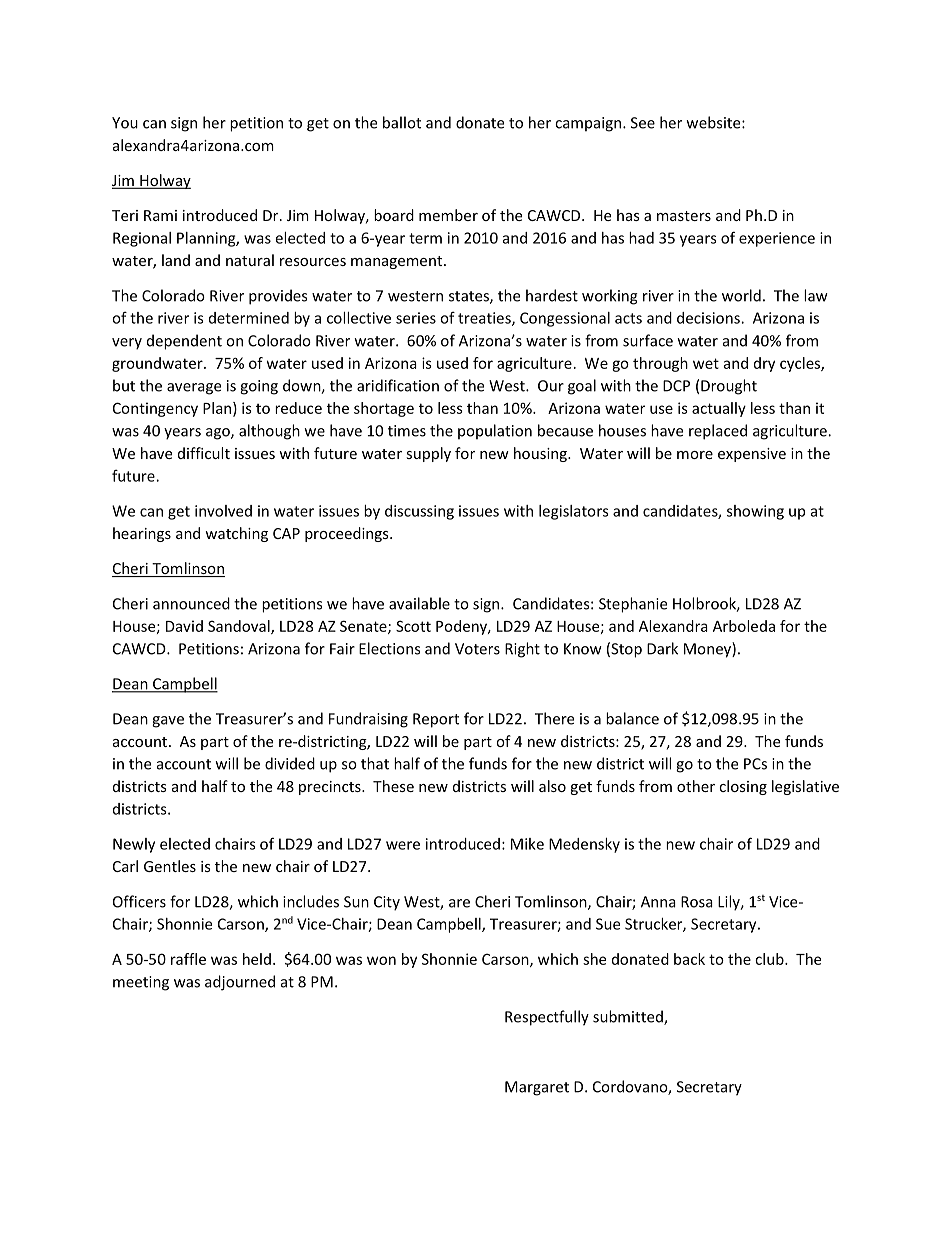 The height and width of the screenshot is (1233, 952). I want to click on discussing, so click(419, 512).
